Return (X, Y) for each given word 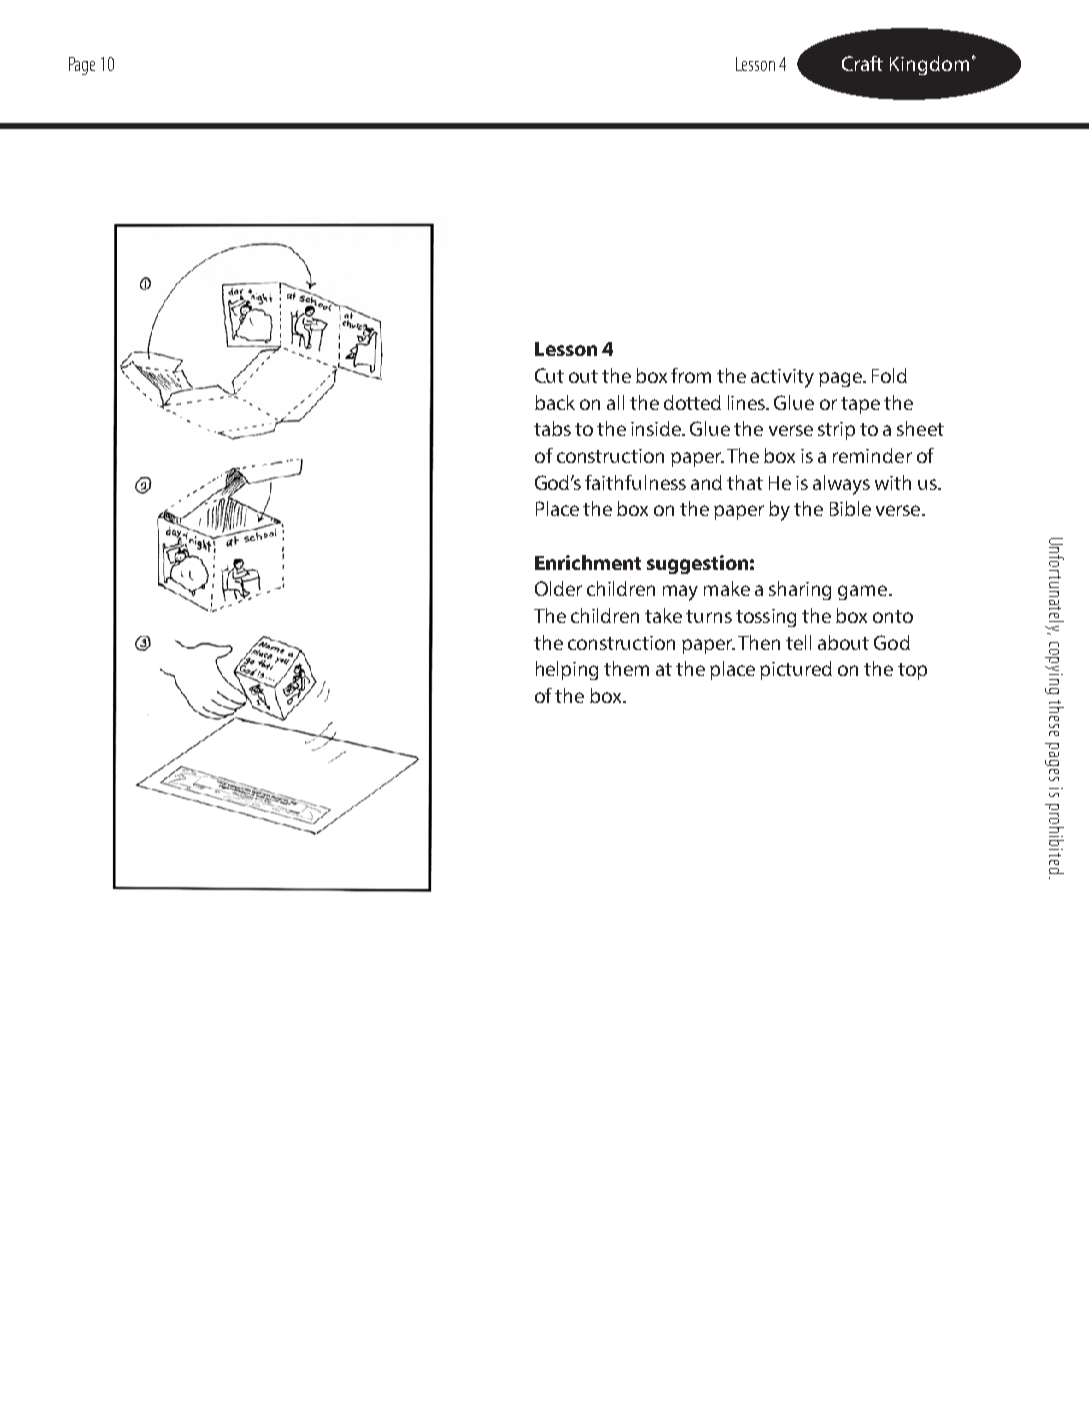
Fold (889, 375)
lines (748, 402)
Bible (850, 508)
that (745, 482)
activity (782, 378)
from (691, 375)
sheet (920, 428)
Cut (549, 375)
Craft (862, 63)
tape (860, 405)
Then (759, 642)
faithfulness (635, 482)
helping (567, 670)
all (615, 402)
